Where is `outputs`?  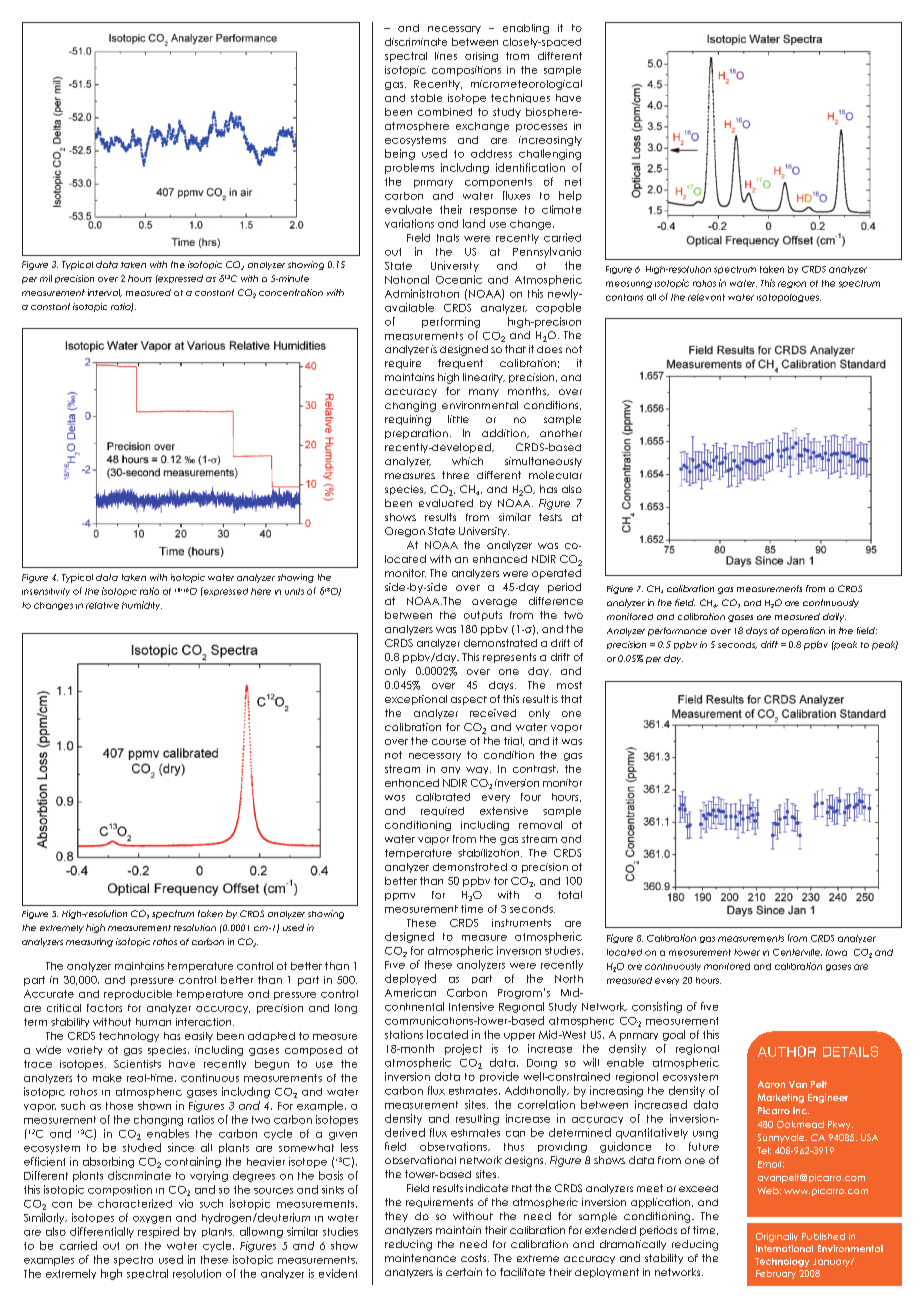 outputs is located at coordinates (483, 616).
